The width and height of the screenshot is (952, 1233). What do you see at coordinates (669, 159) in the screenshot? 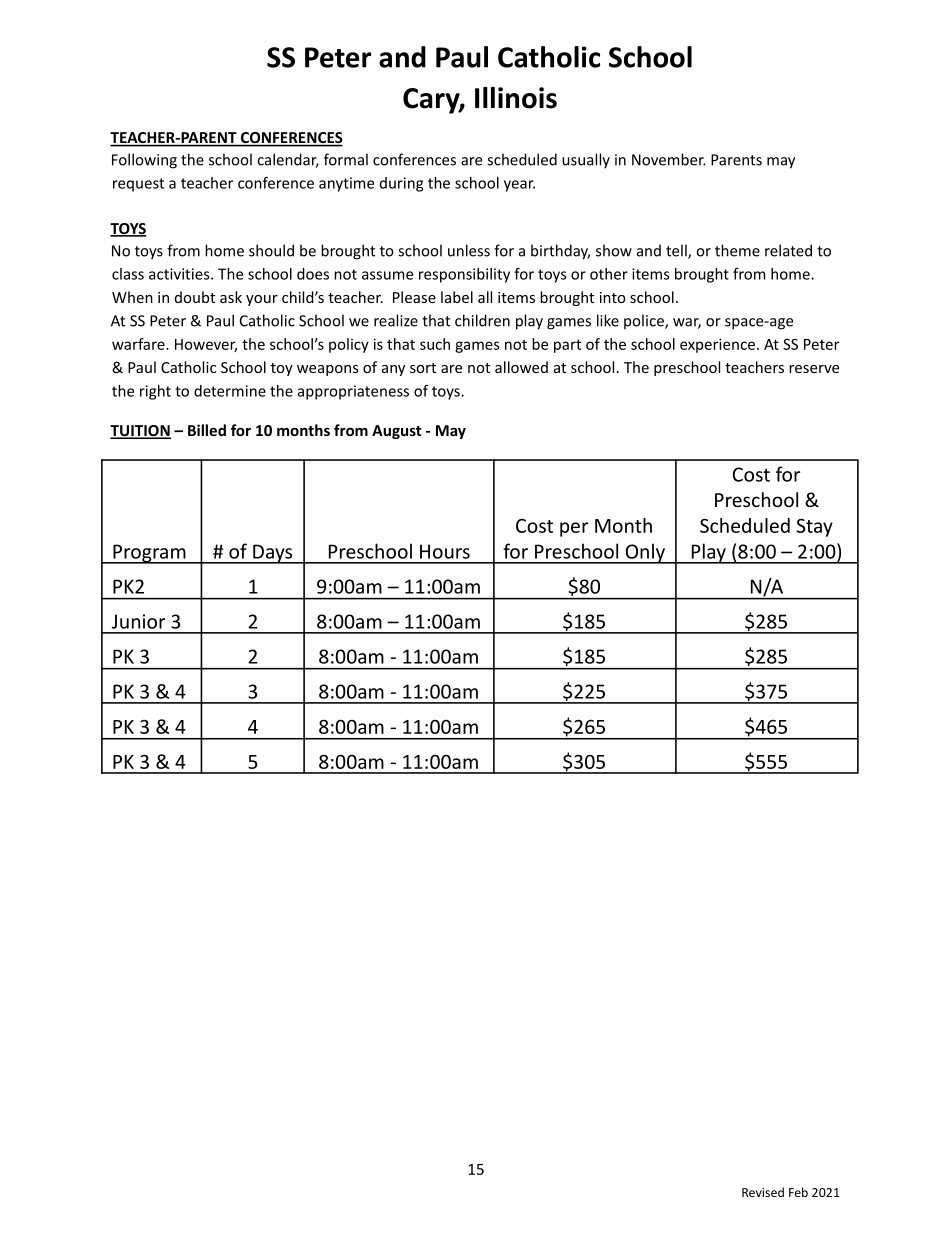
I see `November` at bounding box center [669, 159].
